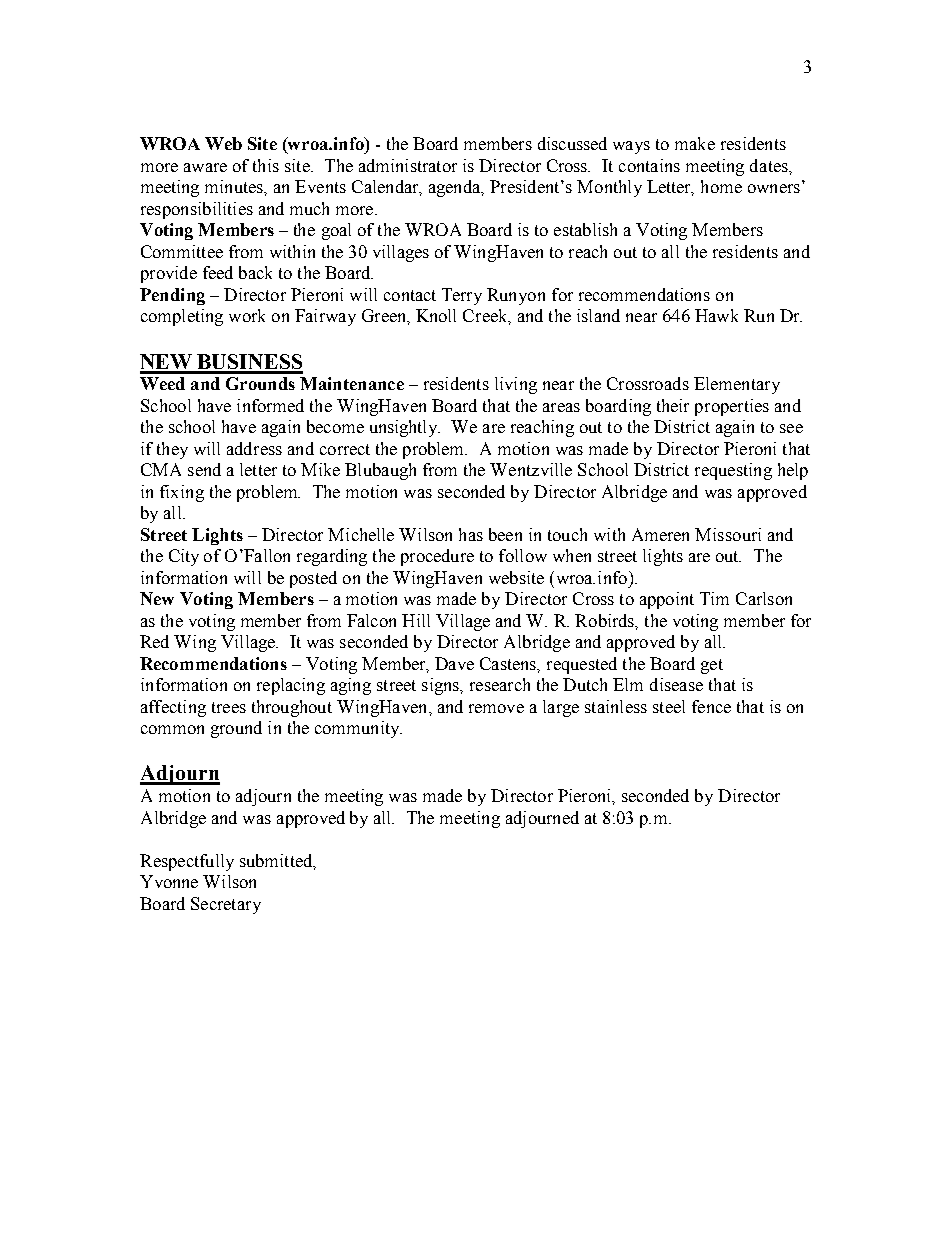  What do you see at coordinates (456, 188) in the screenshot?
I see `agenda` at bounding box center [456, 188].
